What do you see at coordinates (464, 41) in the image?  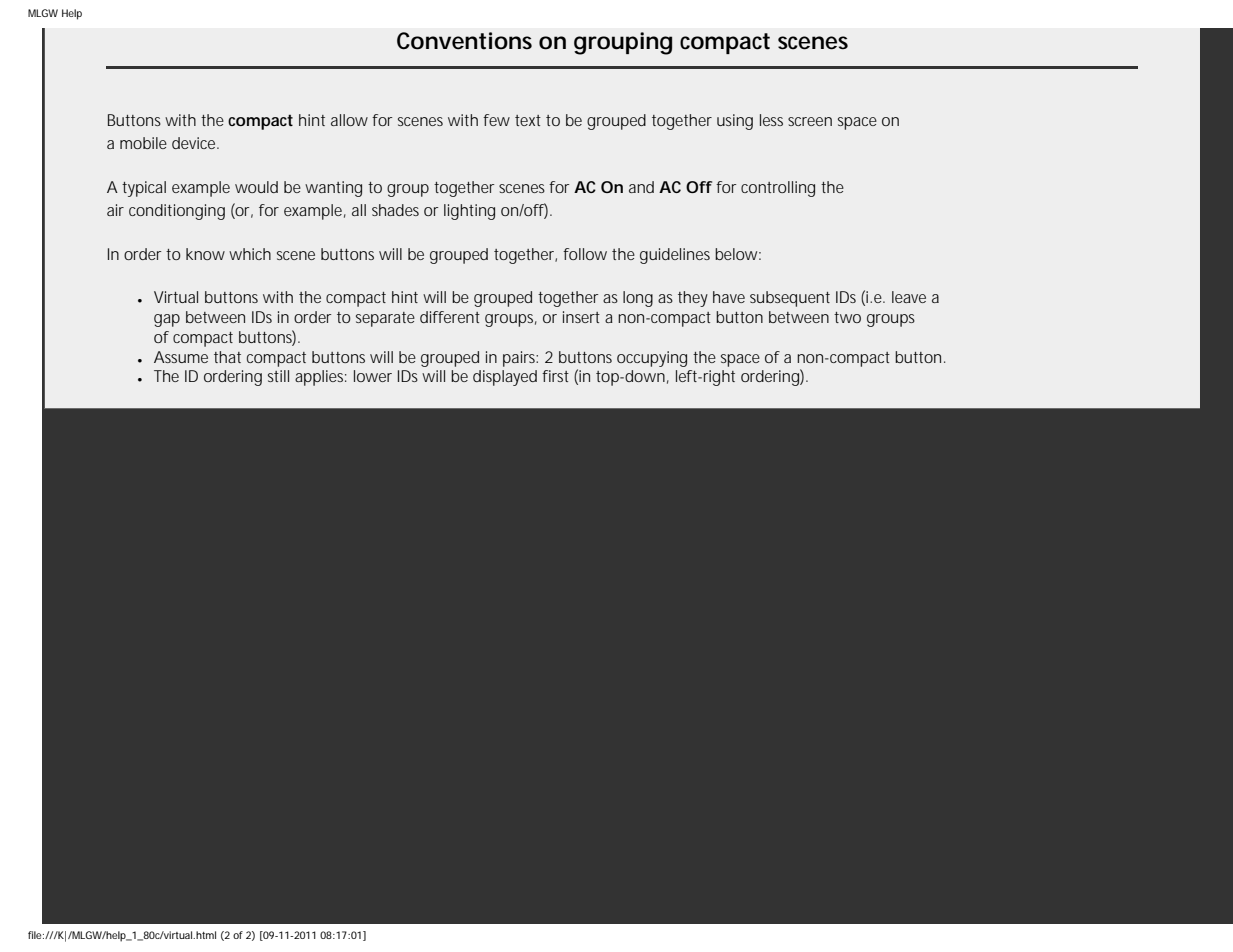 I see `Conventions` at bounding box center [464, 41].
